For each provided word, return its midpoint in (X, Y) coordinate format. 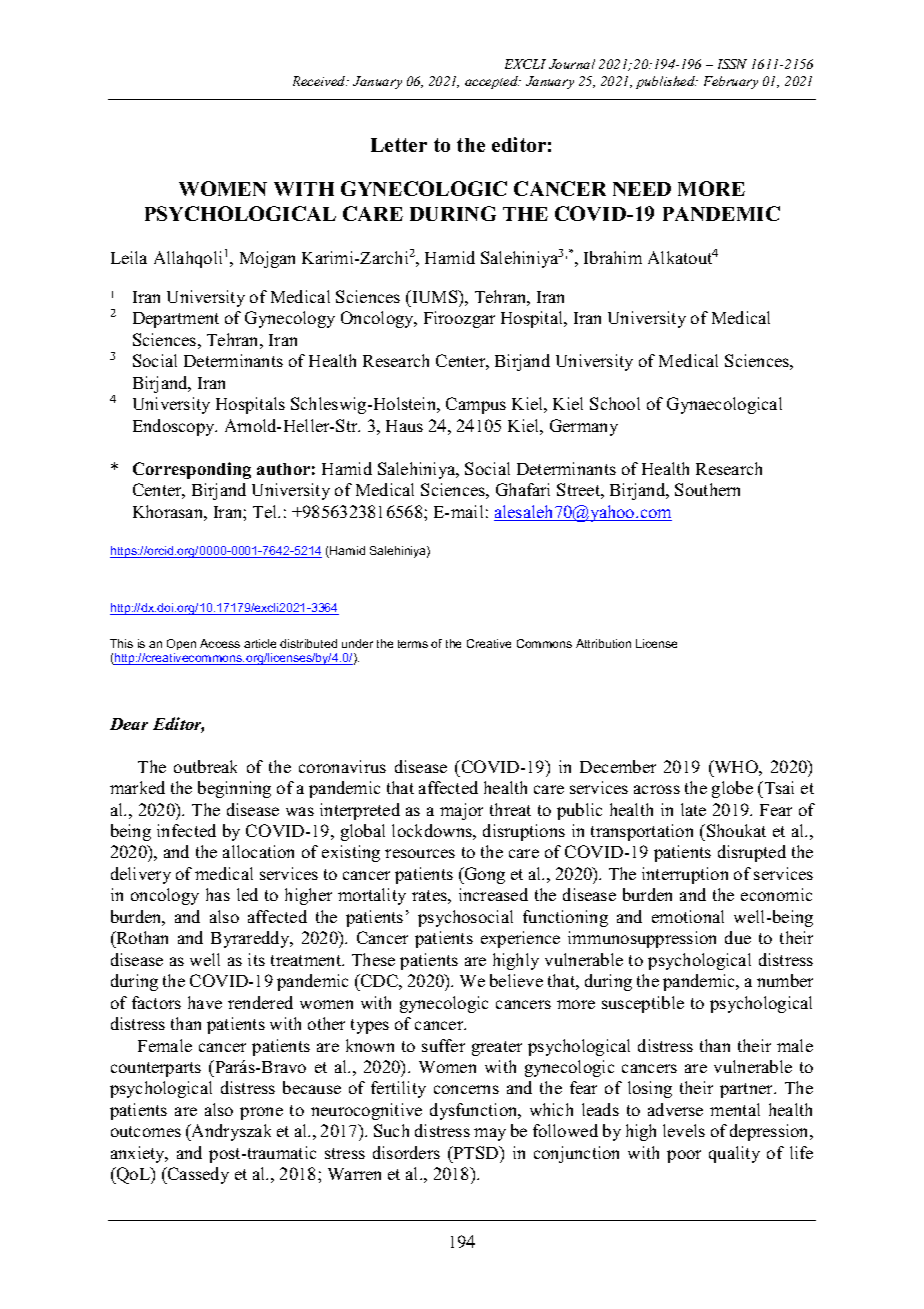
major (461, 811)
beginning (234, 789)
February (731, 82)
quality (734, 1154)
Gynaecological (724, 405)
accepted (493, 82)
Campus (476, 405)
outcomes (146, 1131)
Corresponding (192, 470)
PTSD (476, 1152)
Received (320, 81)
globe (732, 789)
